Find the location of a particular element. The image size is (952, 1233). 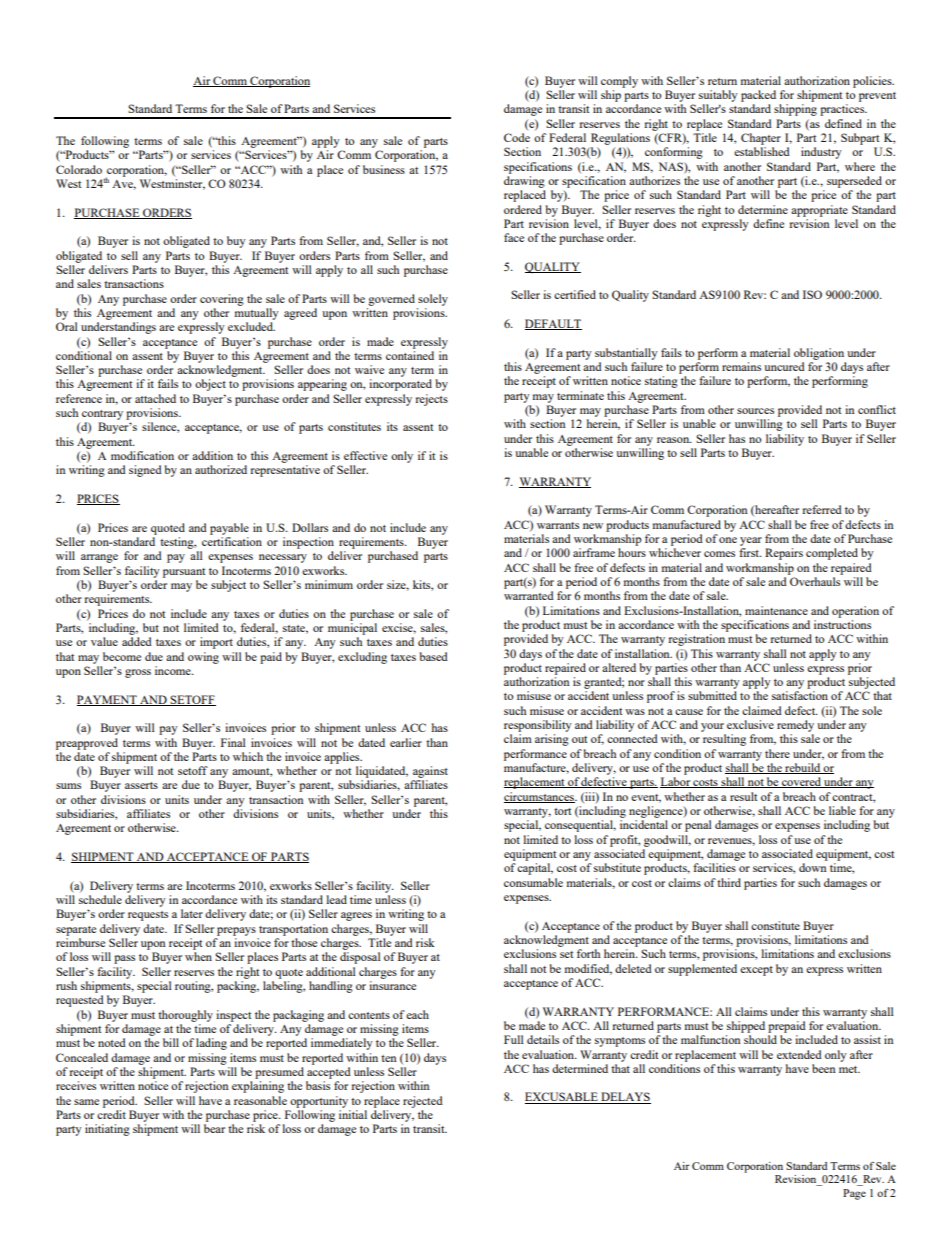

against is located at coordinates (430, 772).
